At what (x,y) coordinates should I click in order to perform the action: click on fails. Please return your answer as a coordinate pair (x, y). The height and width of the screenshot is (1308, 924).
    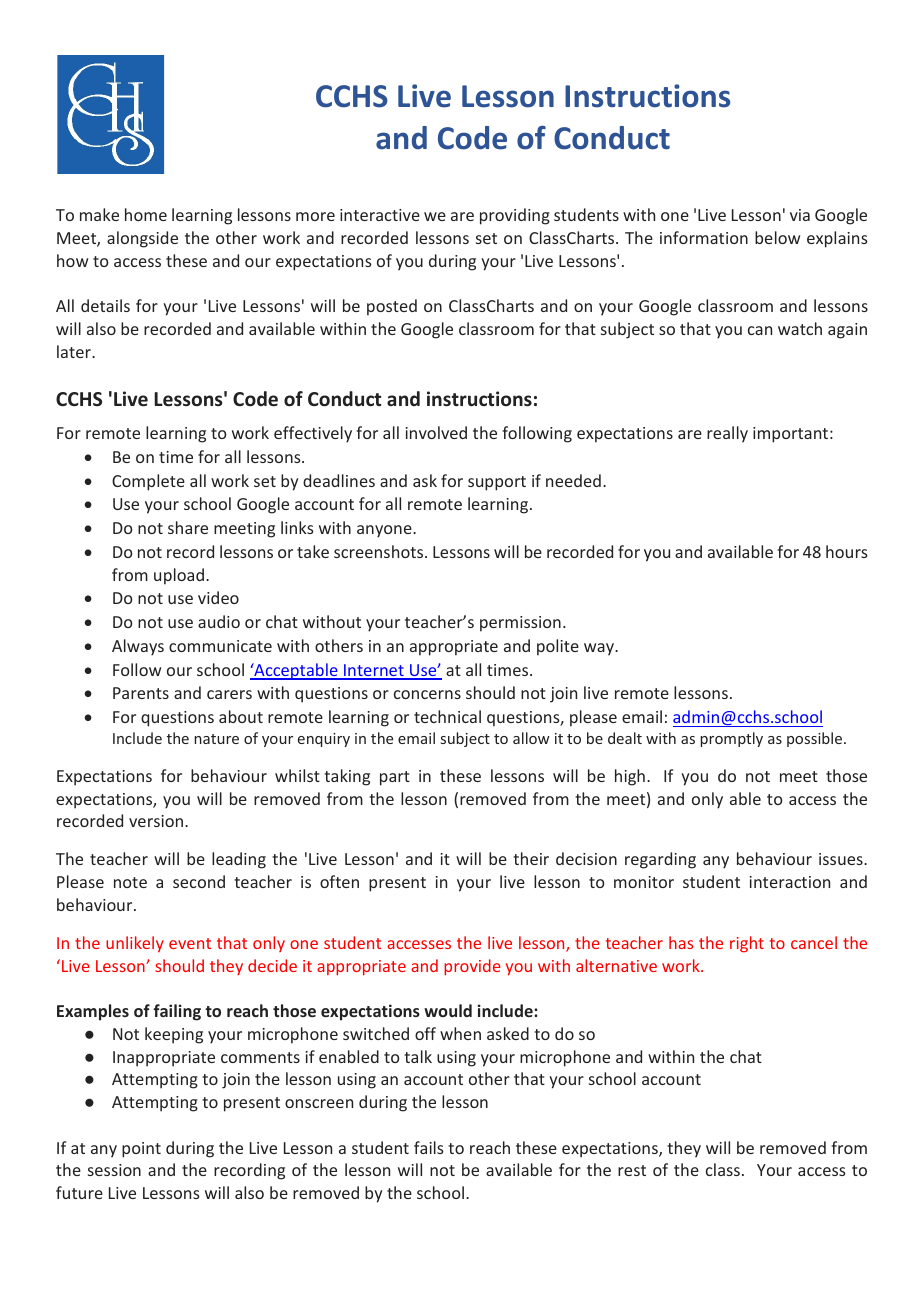
    Looking at the image, I should click on (429, 1147).
